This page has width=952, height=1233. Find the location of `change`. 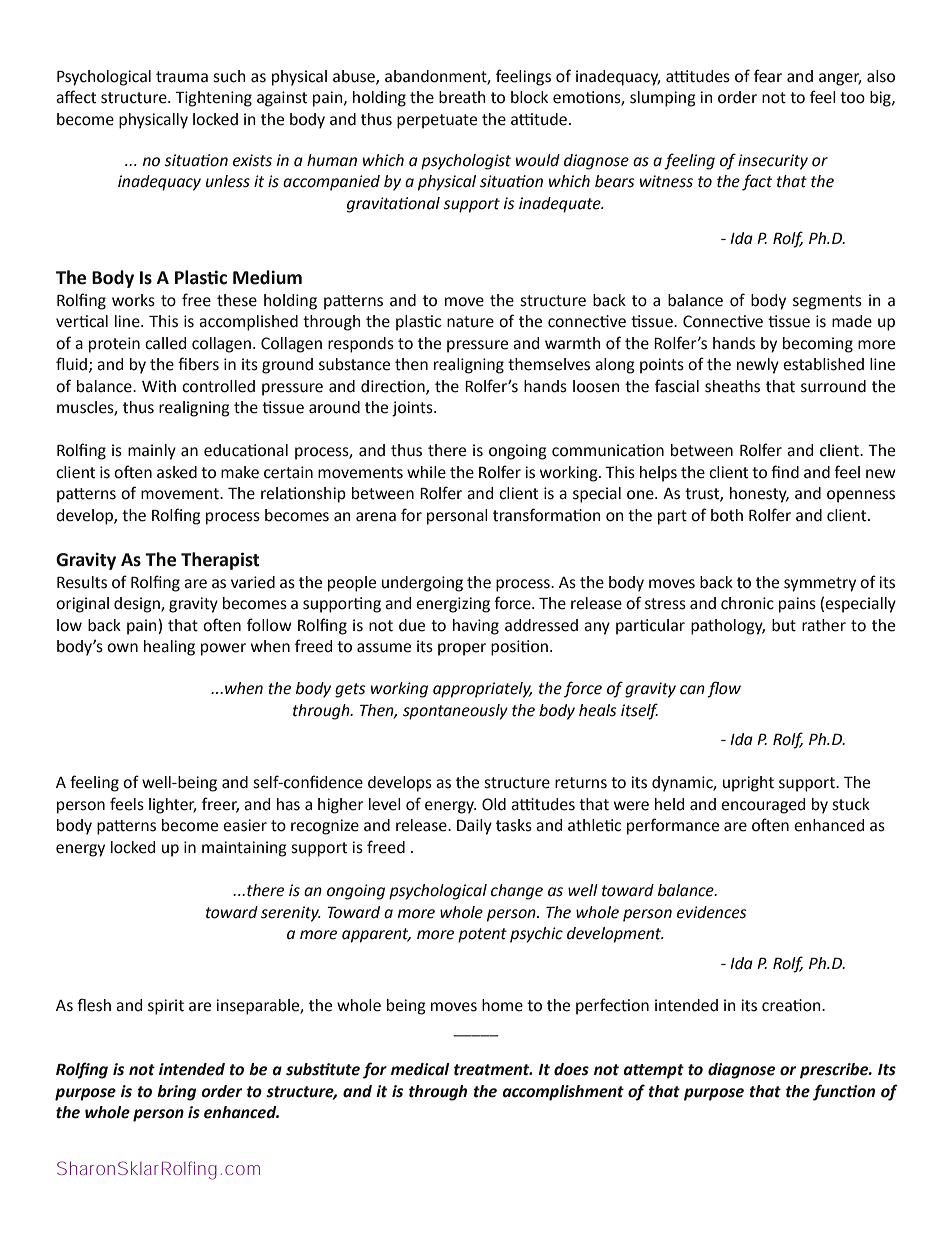

change is located at coordinates (517, 892).
